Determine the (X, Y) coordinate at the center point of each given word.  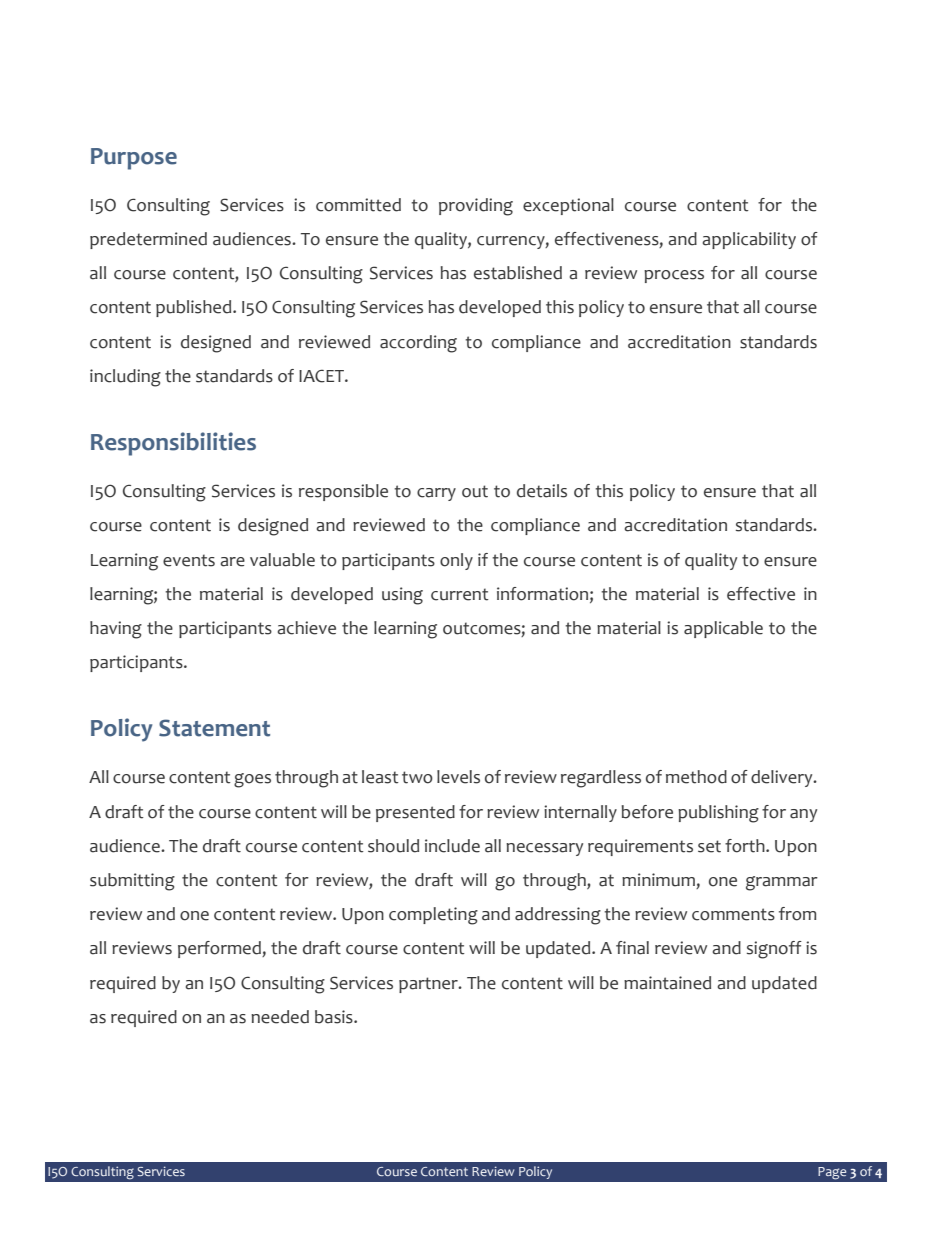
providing (476, 207)
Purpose (134, 159)
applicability (749, 240)
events (189, 560)
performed (220, 949)
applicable (723, 629)
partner (429, 985)
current (460, 594)
